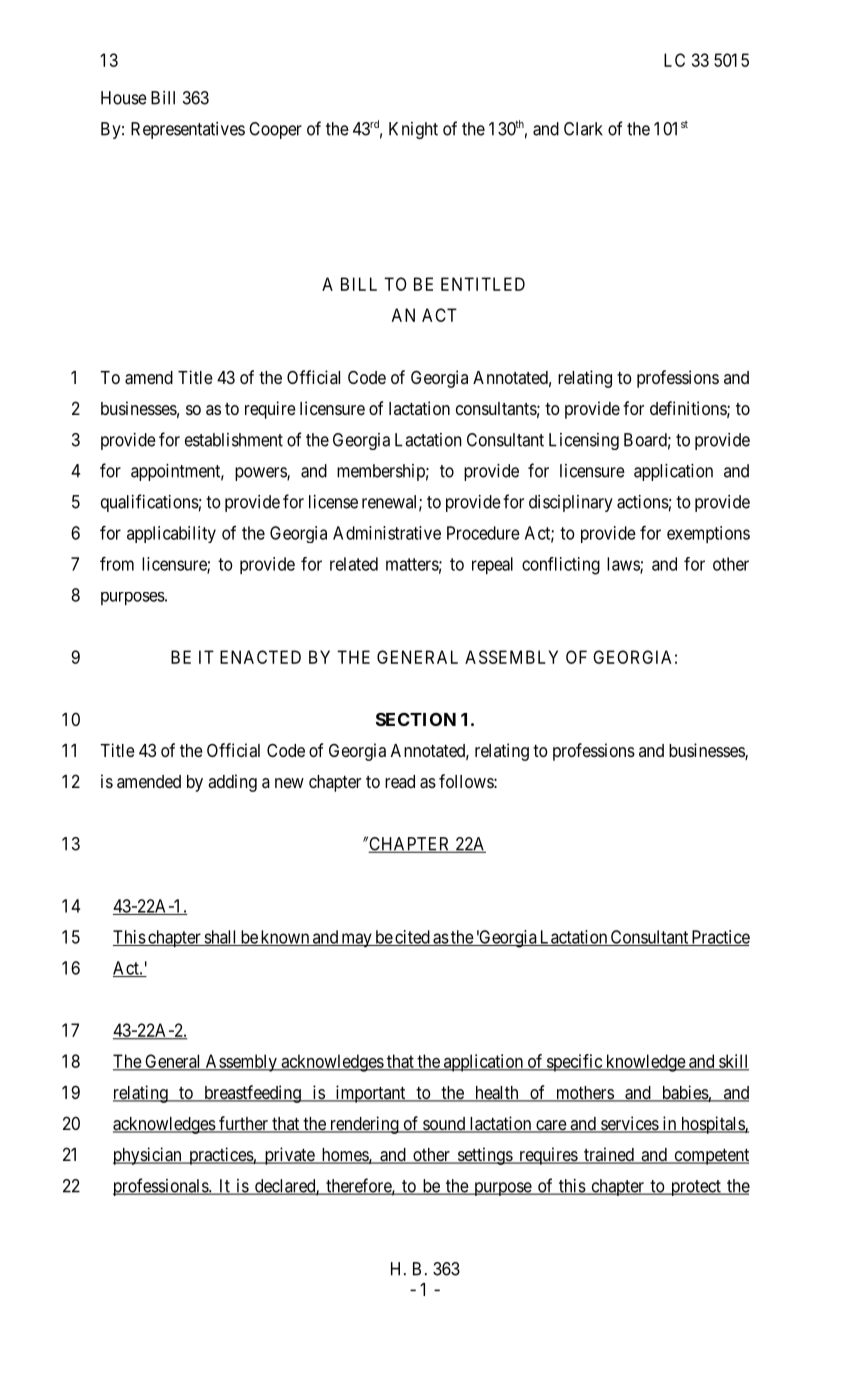 The width and height of the screenshot is (849, 1400). I want to click on cited, so click(412, 938).
